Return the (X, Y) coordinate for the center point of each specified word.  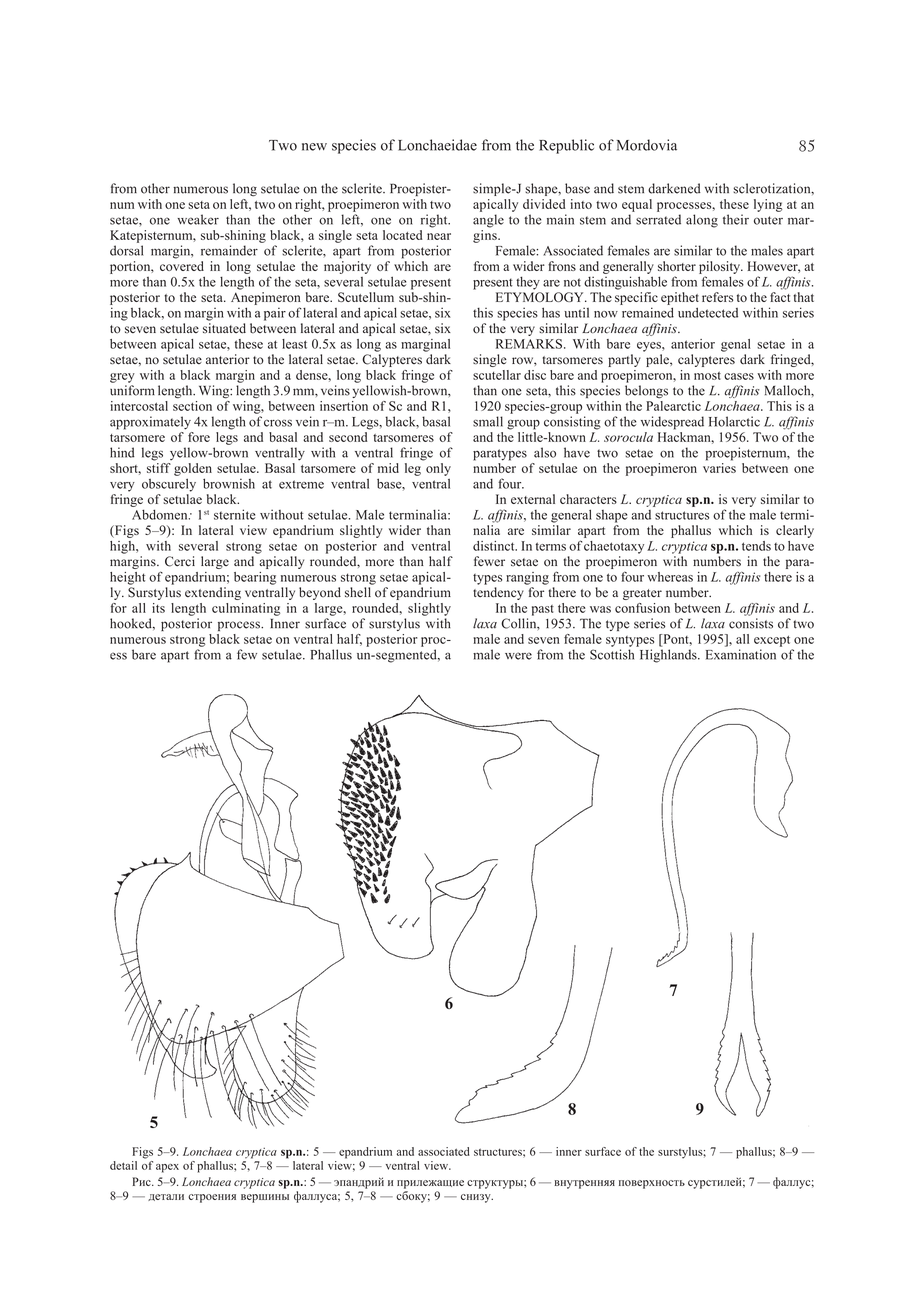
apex (167, 1168)
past (543, 610)
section (192, 404)
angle (488, 221)
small (488, 421)
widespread (672, 423)
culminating (246, 609)
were (518, 656)
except (772, 641)
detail (123, 1165)
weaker (198, 219)
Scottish (612, 654)
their (736, 219)
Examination (741, 654)
